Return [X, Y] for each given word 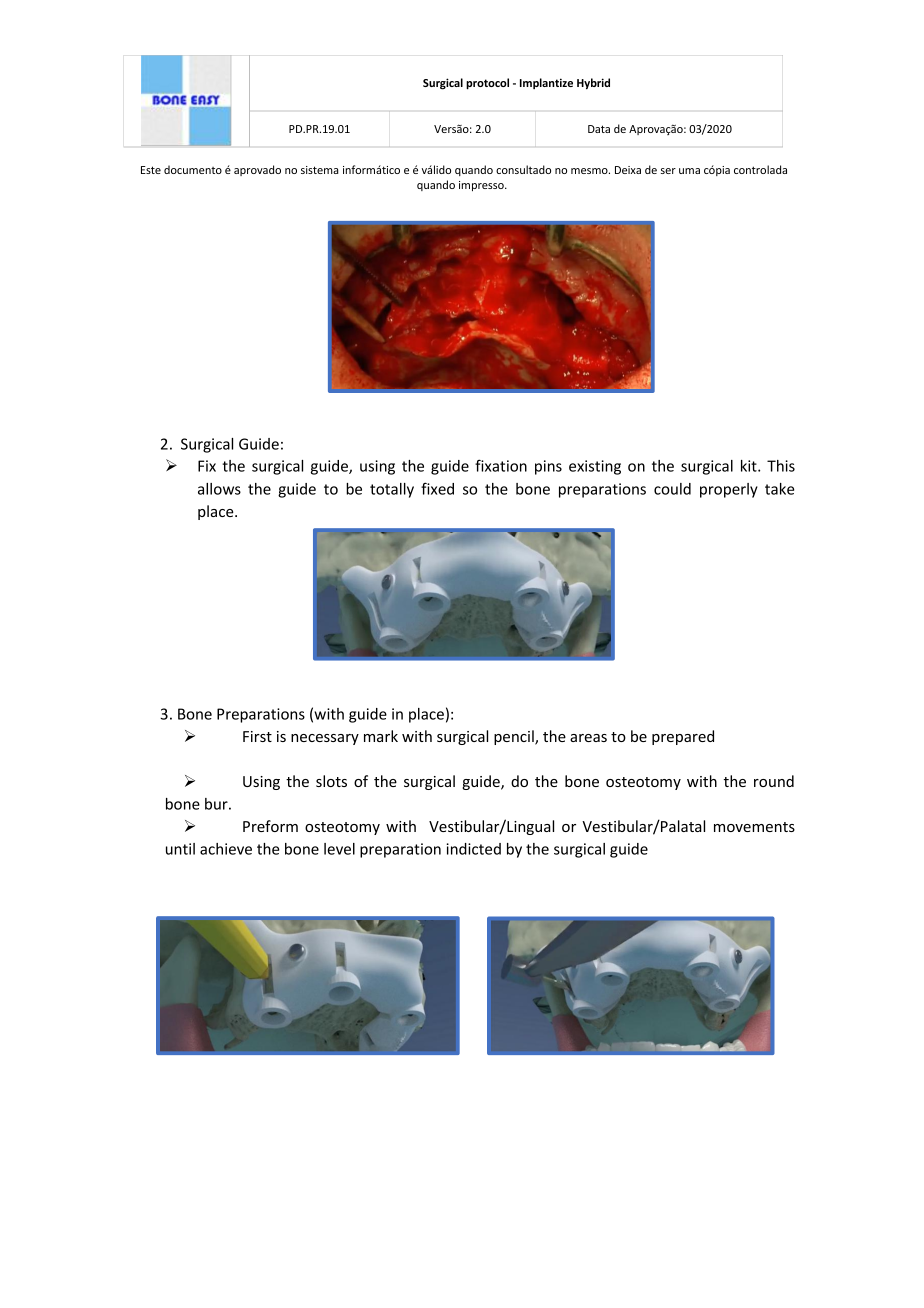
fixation [501, 465]
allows [219, 489]
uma [689, 171]
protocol [487, 84]
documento [193, 169]
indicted [473, 849]
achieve [226, 849]
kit [750, 466]
